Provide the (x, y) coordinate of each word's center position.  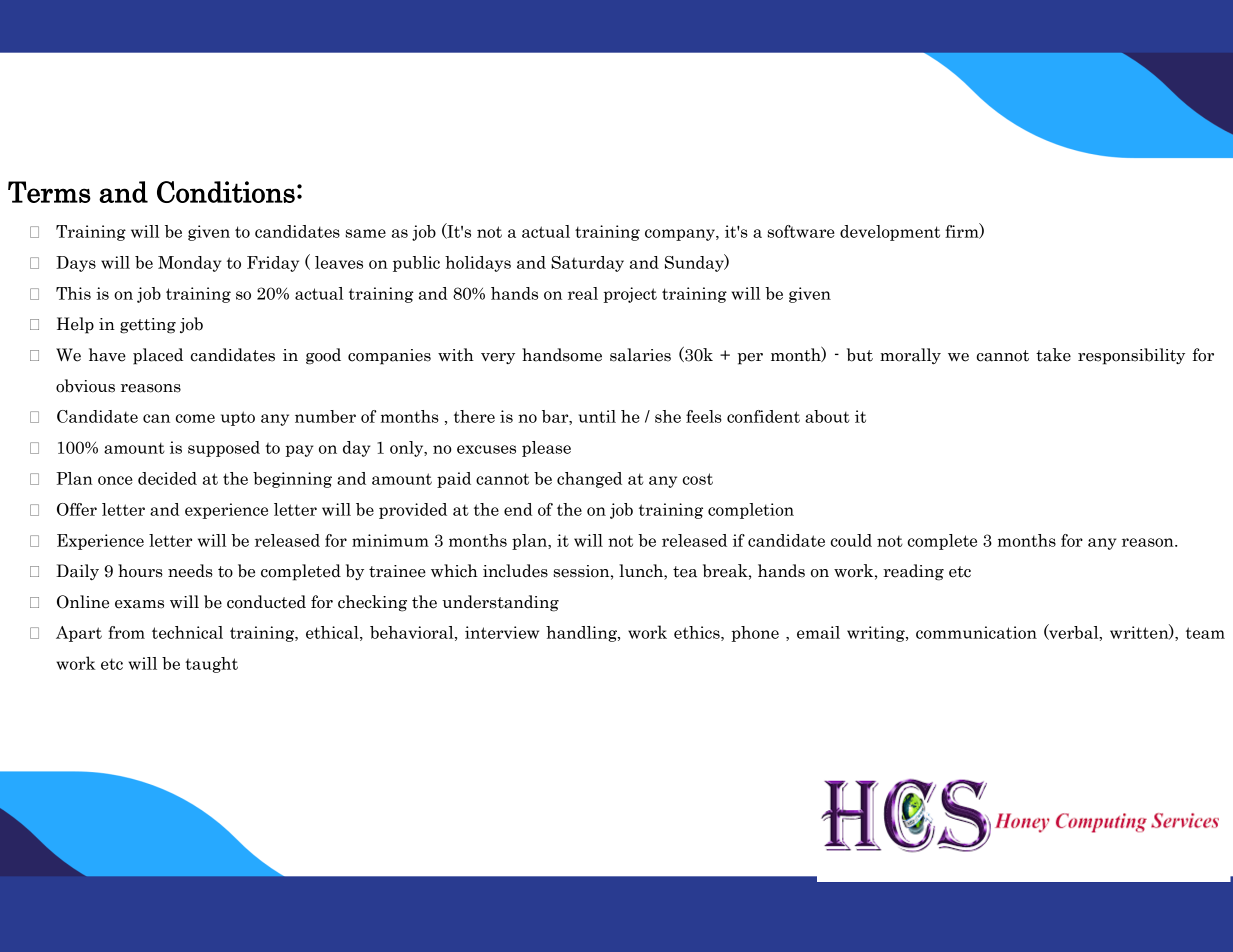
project (630, 295)
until (597, 416)
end (518, 509)
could (851, 540)
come (195, 418)
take (1053, 355)
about (827, 416)
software (801, 231)
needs (190, 571)
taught (211, 665)
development (890, 233)
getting (148, 326)
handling (582, 634)
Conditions (226, 192)
